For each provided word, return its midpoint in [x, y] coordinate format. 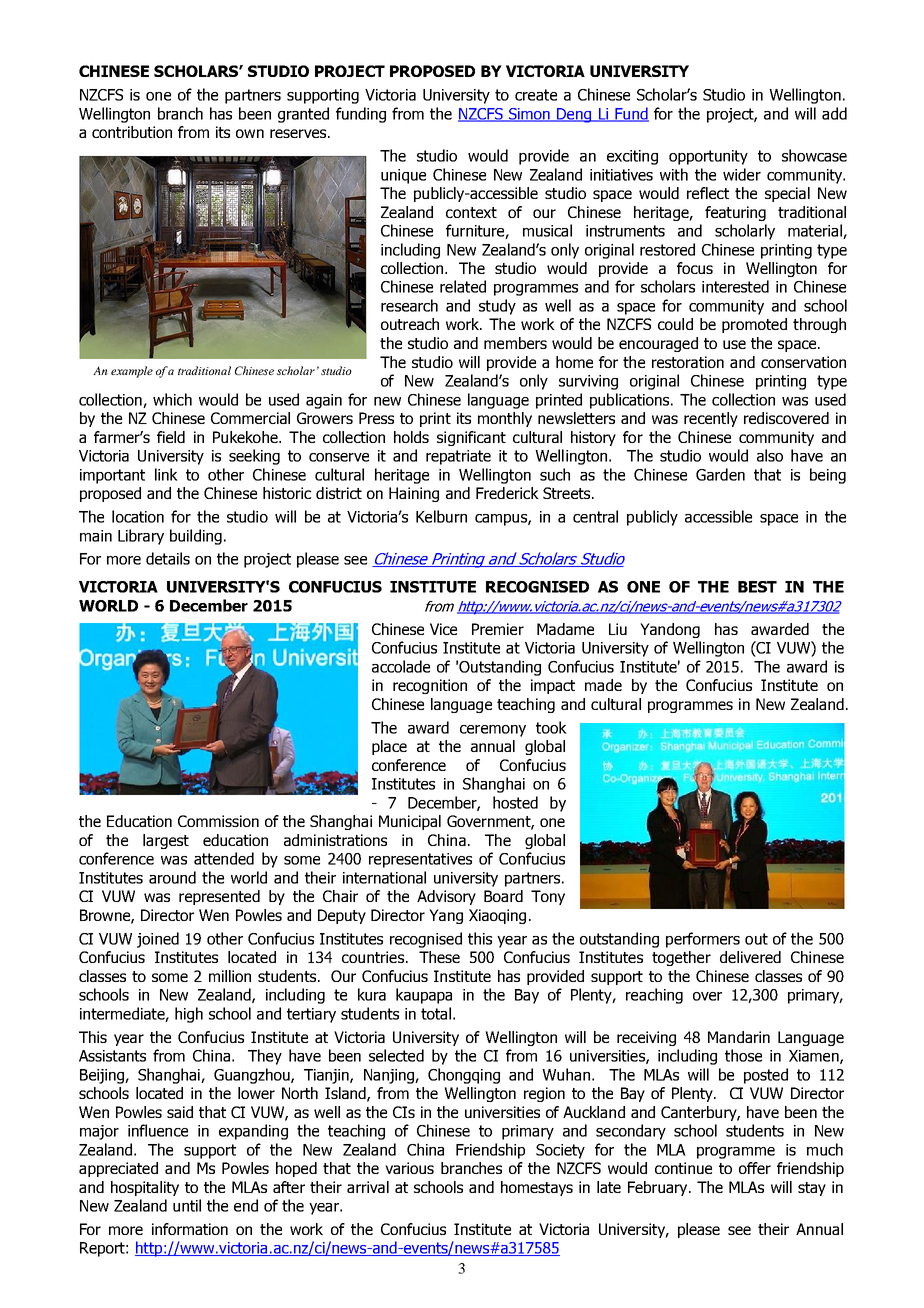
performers [703, 940]
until [187, 1205]
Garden [720, 474]
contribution [132, 132]
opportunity [708, 157]
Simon [529, 115]
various [409, 1168]
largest [166, 841]
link [166, 474]
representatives [420, 860]
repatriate [458, 457]
